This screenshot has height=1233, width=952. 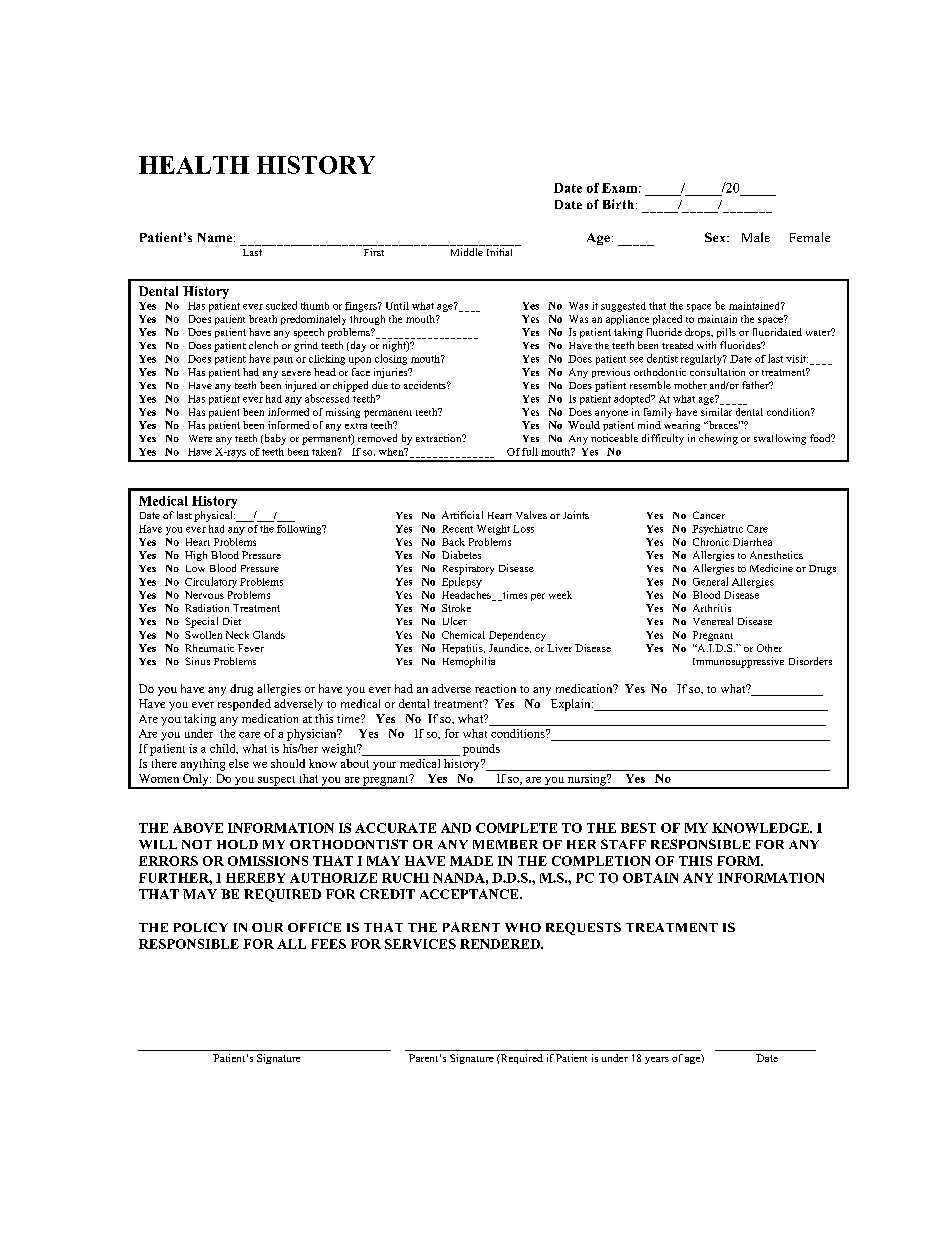 I want to click on POLICY, so click(x=201, y=927).
